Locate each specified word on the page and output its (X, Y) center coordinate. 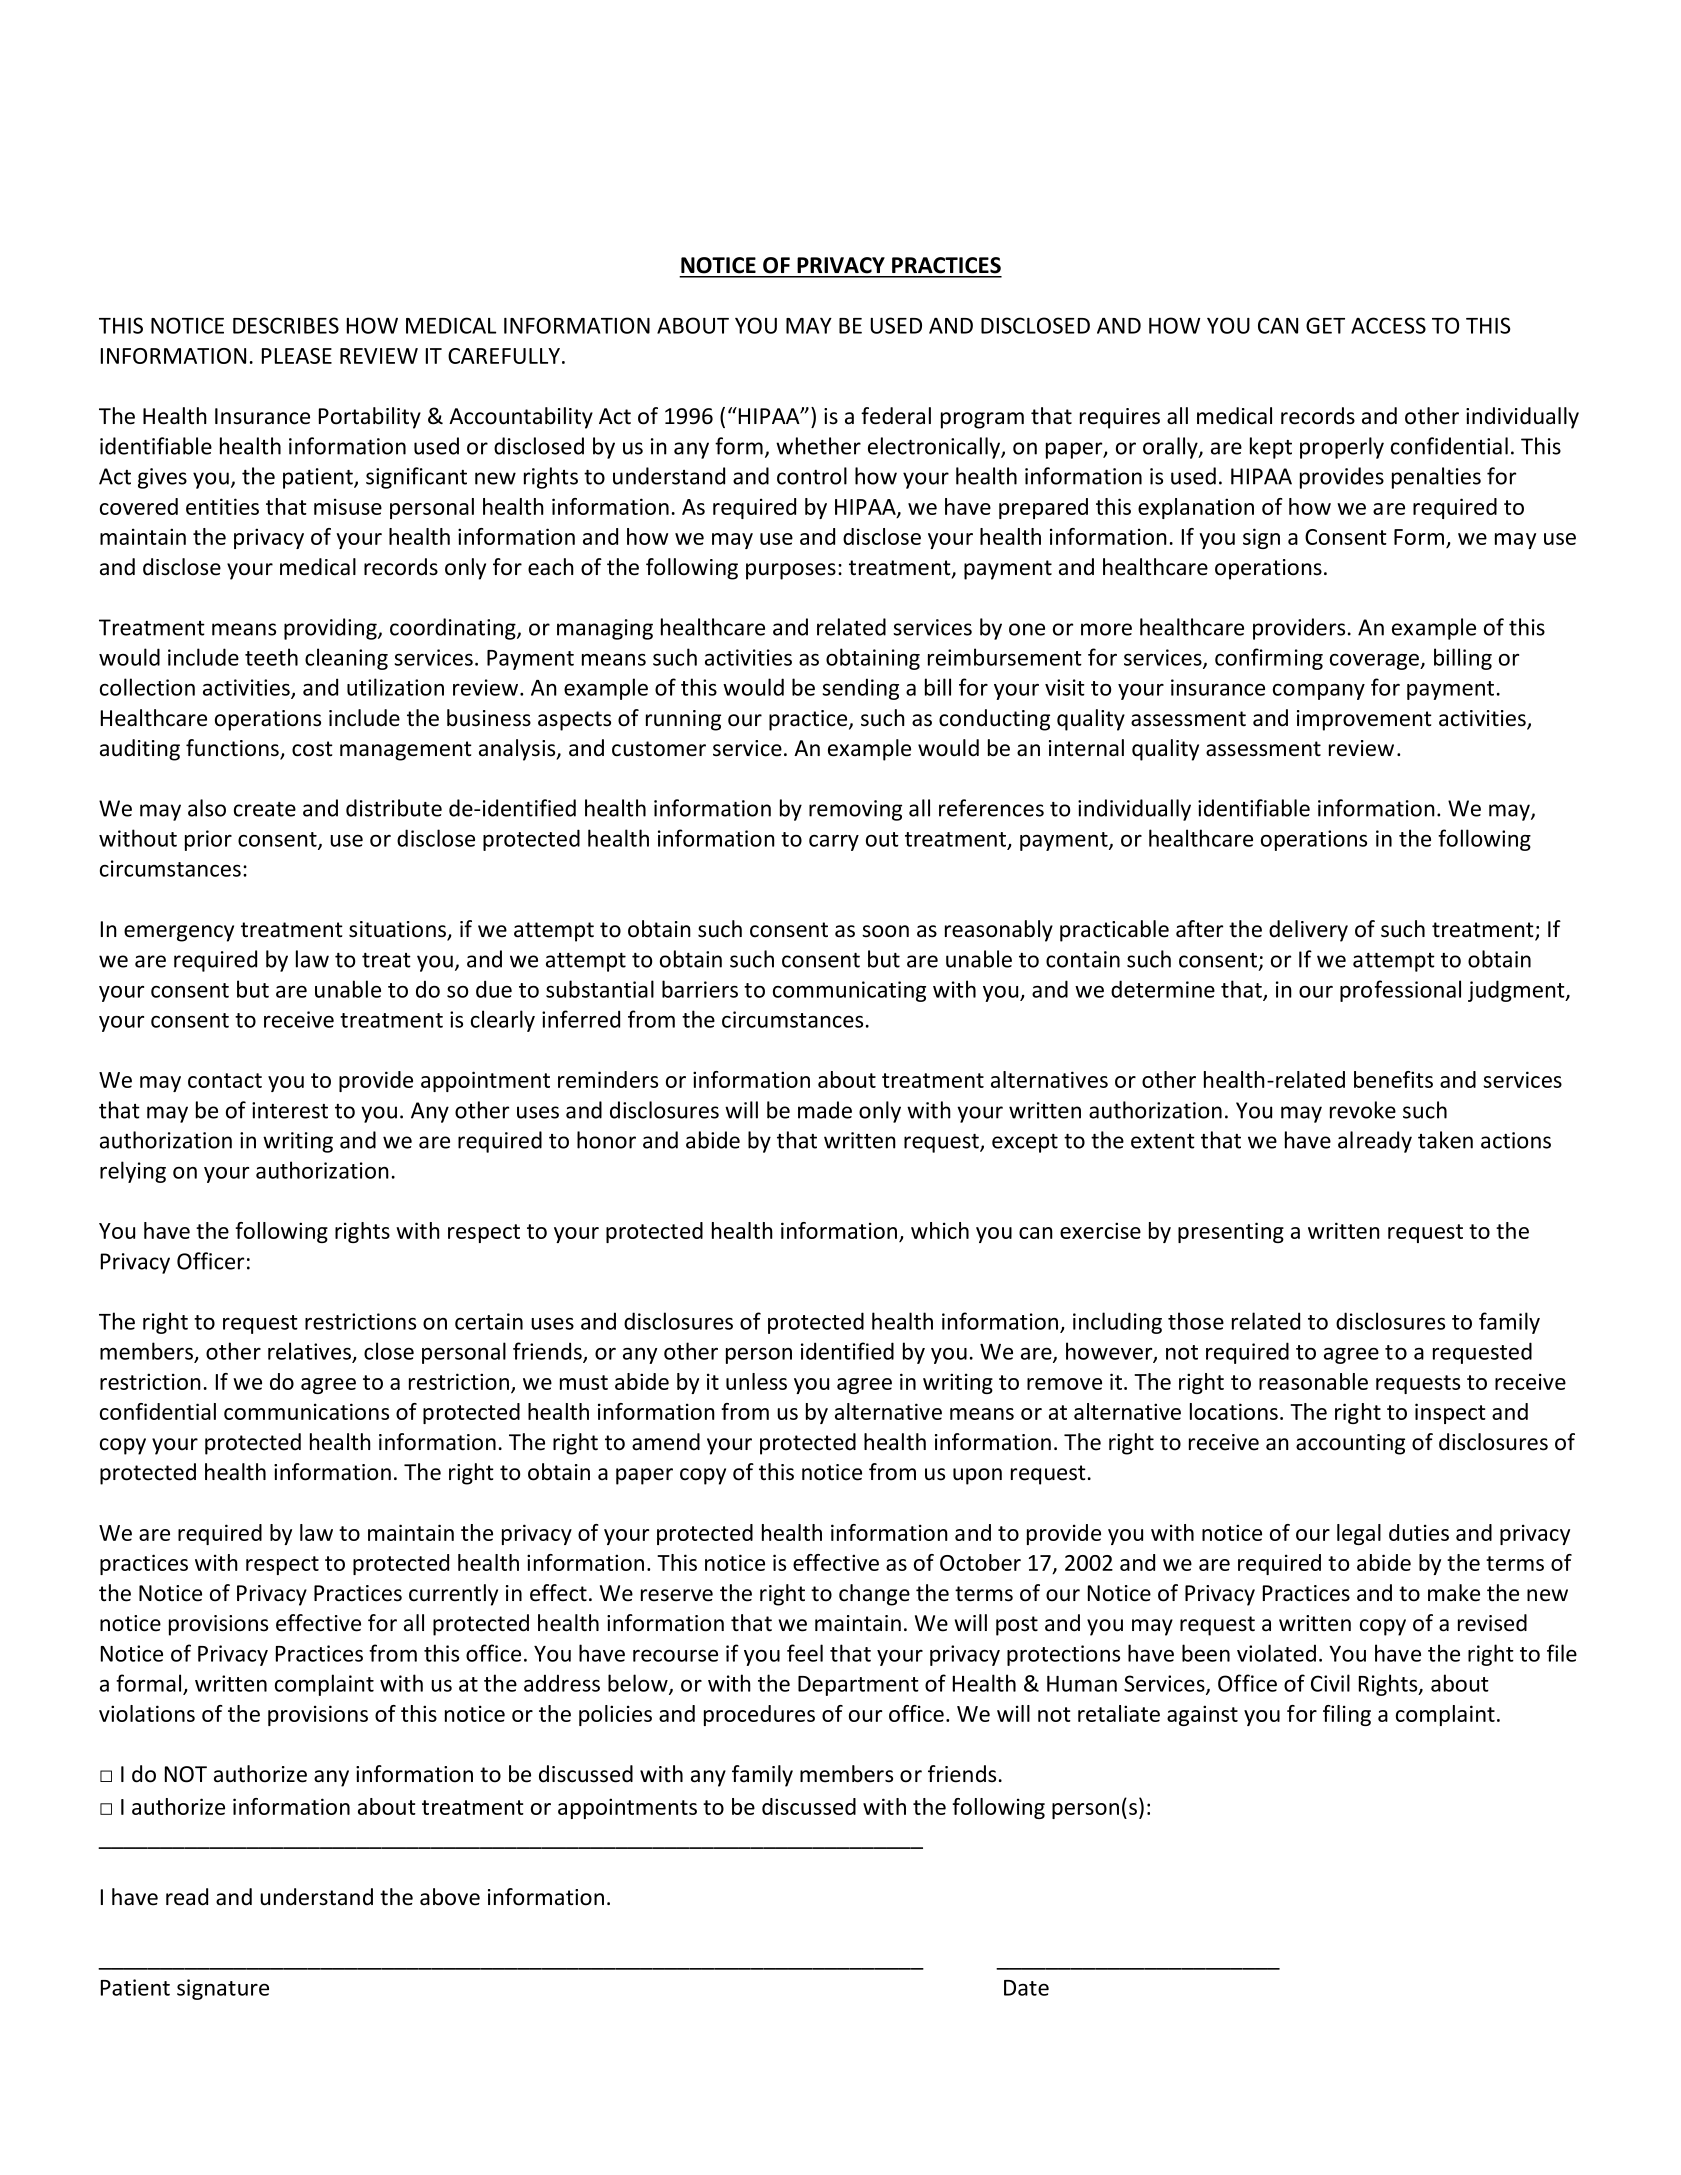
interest (290, 1110)
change (874, 1595)
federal (896, 416)
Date (1026, 1988)
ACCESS (1388, 325)
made (825, 1110)
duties (1419, 1532)
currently (453, 1595)
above (450, 1897)
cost (312, 749)
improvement (1364, 720)
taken (1445, 1140)
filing (1347, 1715)
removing (855, 810)
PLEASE (297, 356)
